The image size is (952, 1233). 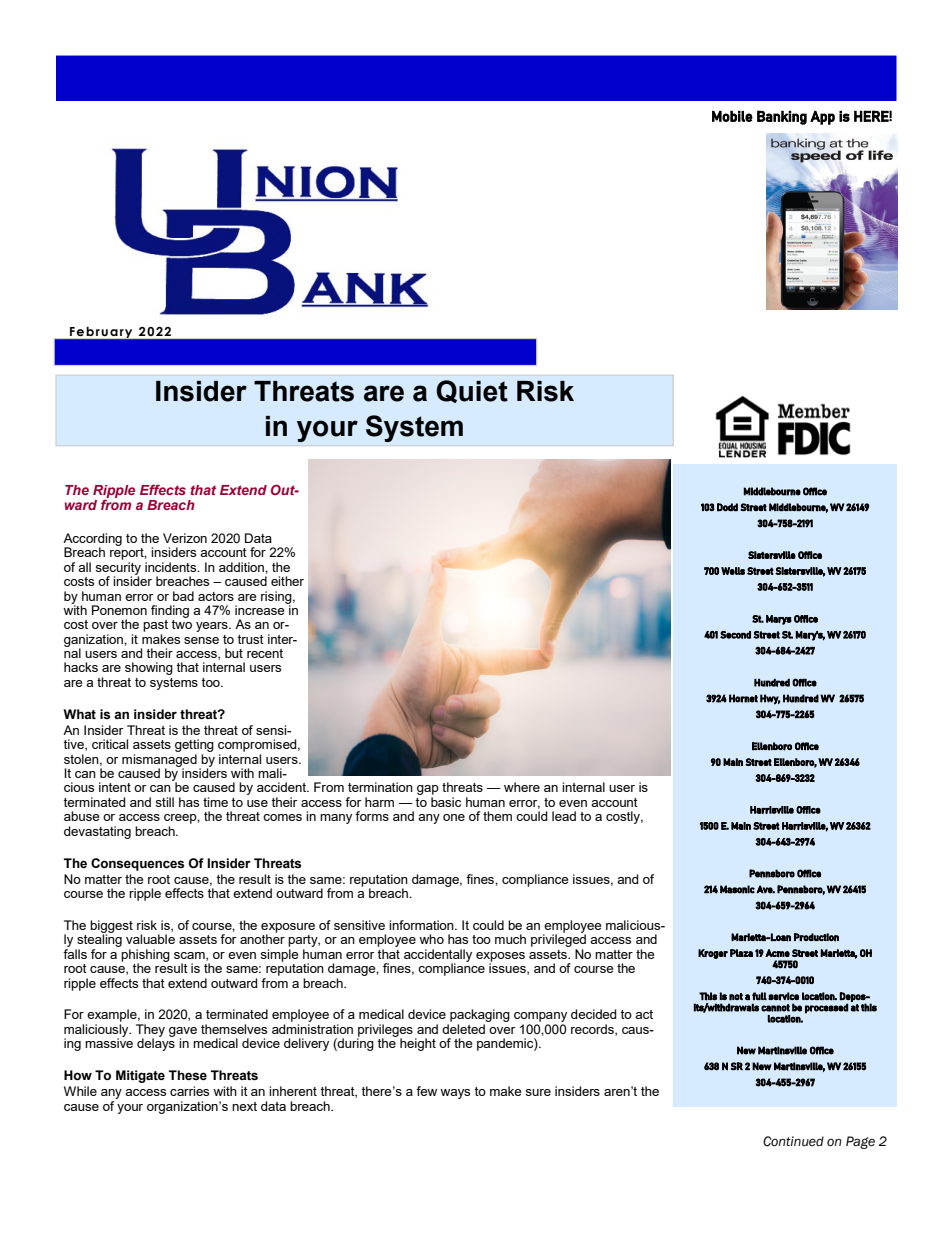 I want to click on still, so click(x=164, y=802).
